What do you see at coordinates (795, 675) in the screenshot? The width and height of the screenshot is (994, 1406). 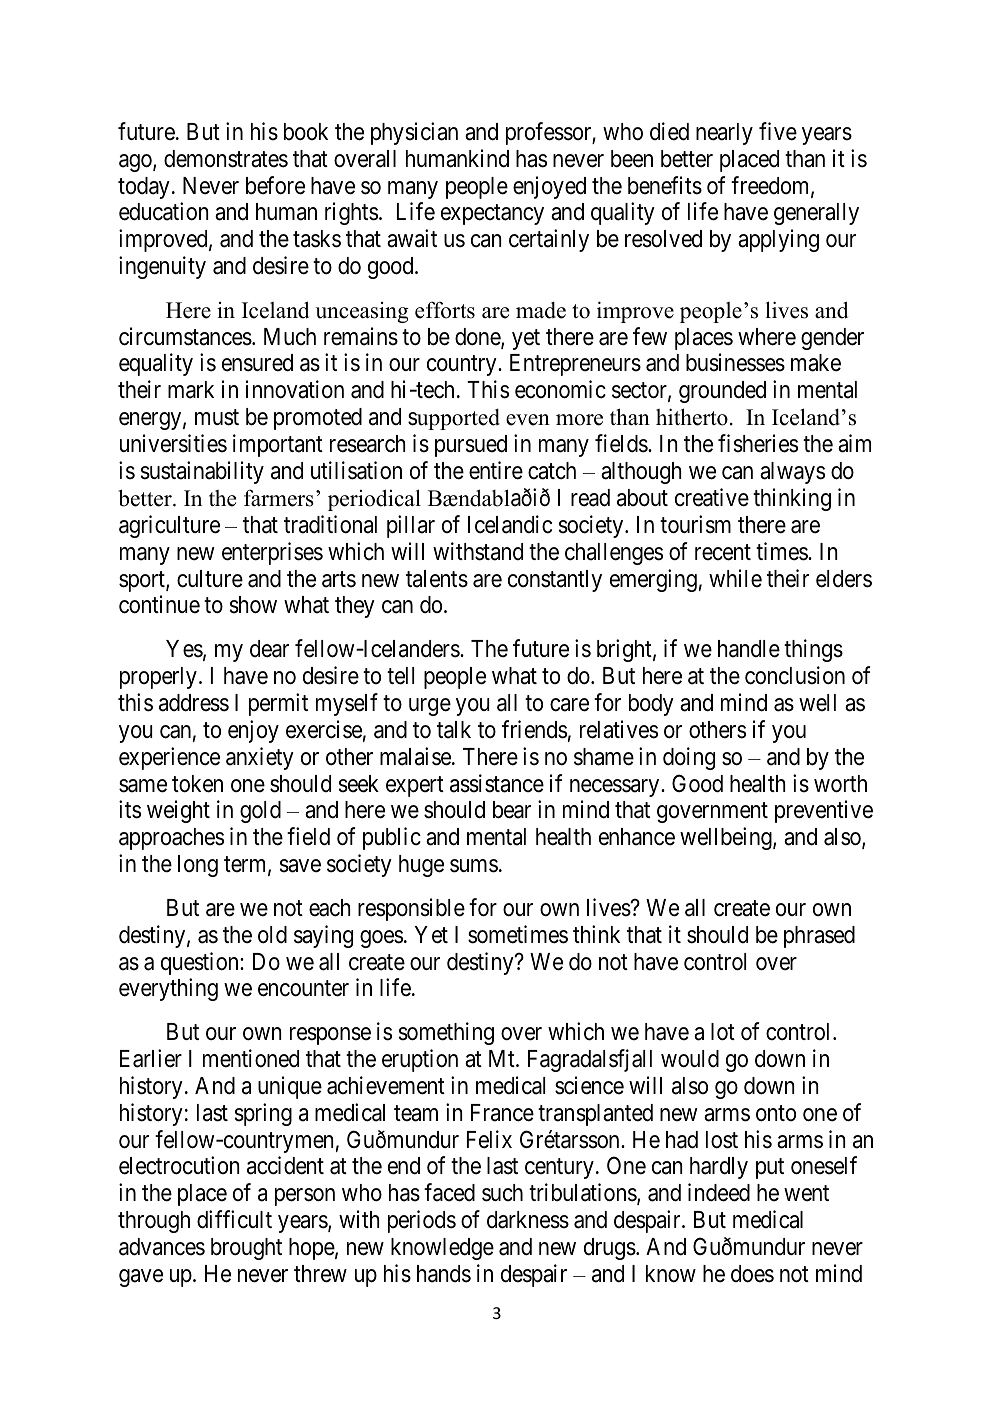 I see `conclusion` at bounding box center [795, 675].
